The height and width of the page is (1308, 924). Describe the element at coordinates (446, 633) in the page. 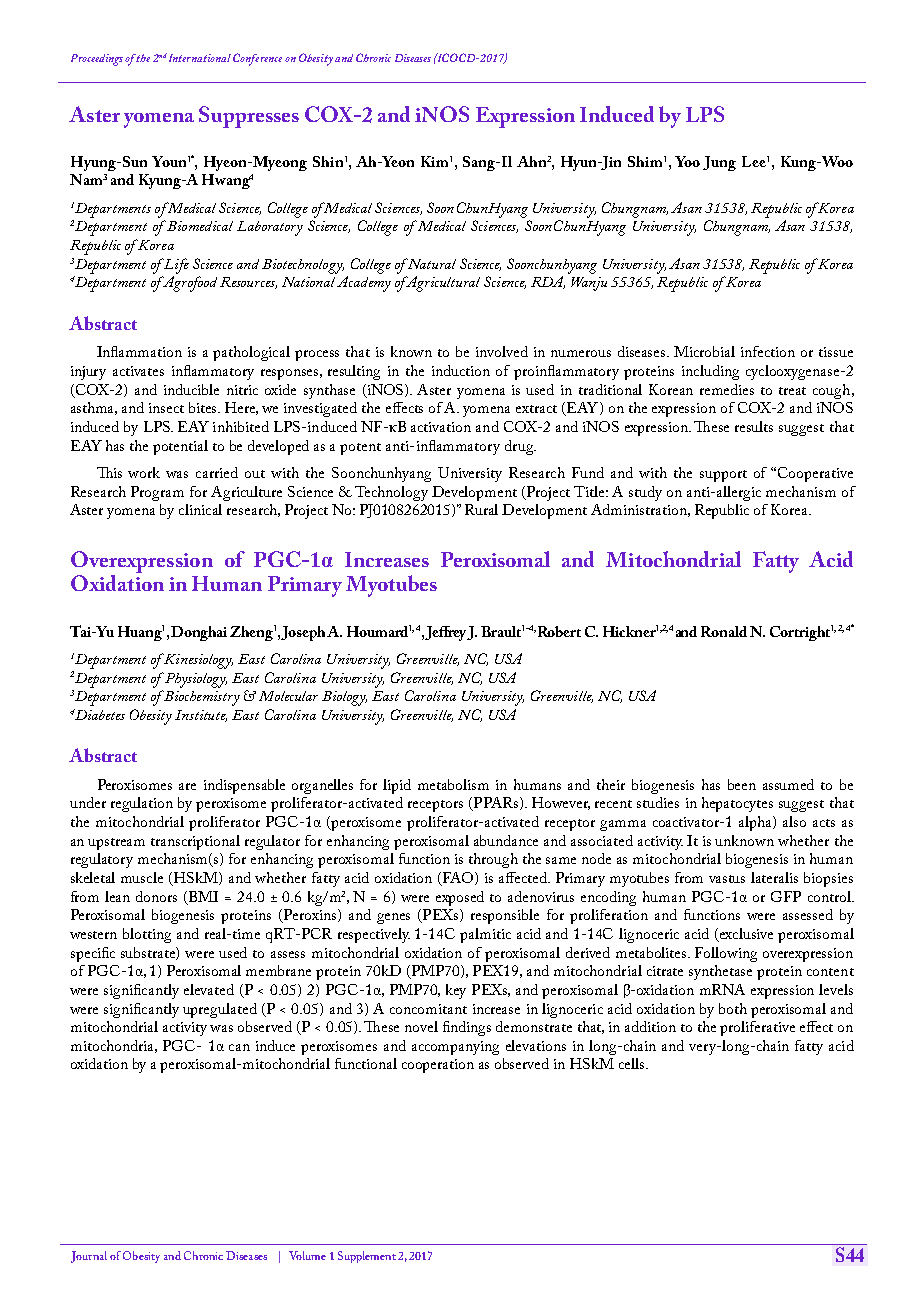

I see `Jeffrey` at that location.
